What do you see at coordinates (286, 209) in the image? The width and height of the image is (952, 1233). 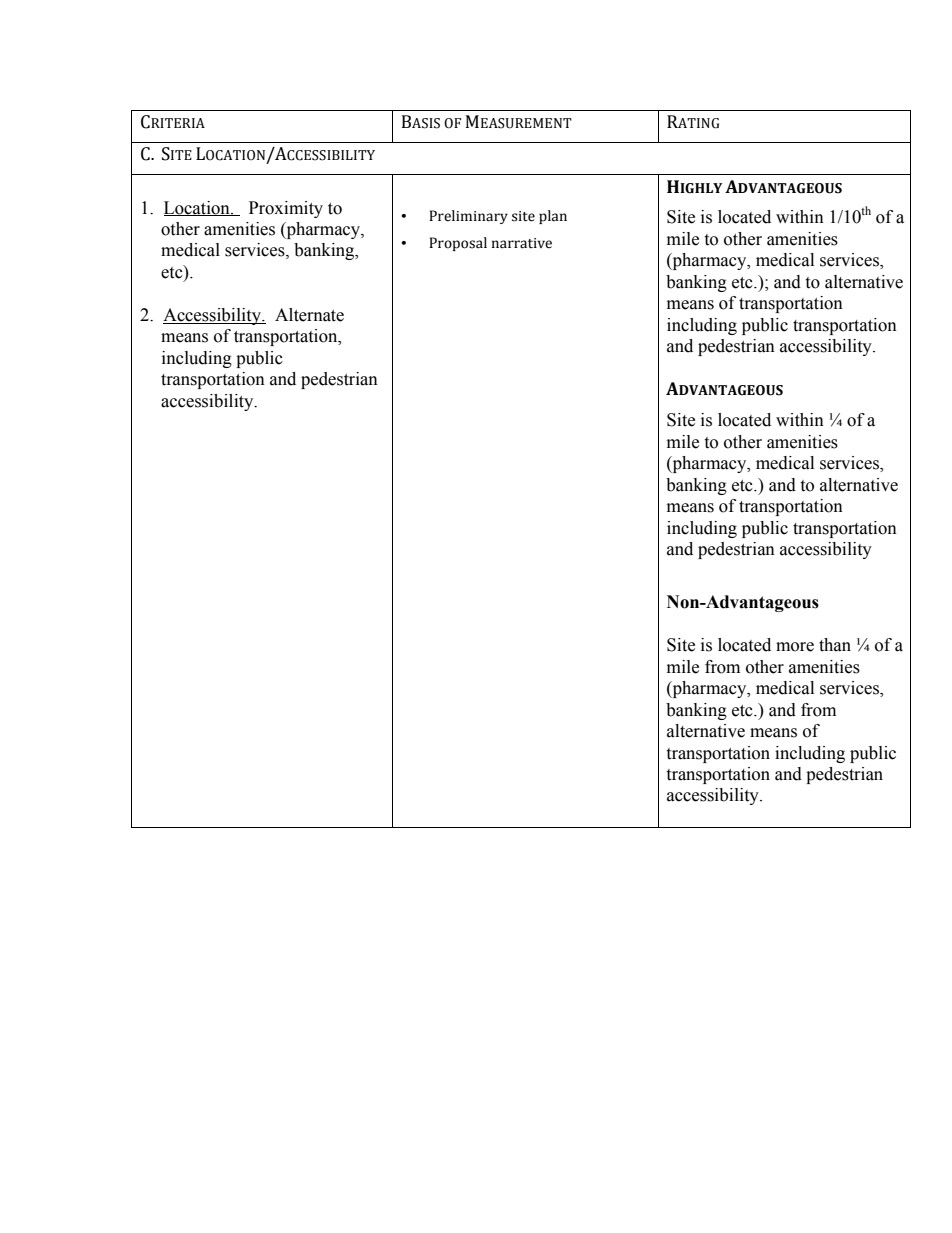 I see `Proximity` at bounding box center [286, 209].
